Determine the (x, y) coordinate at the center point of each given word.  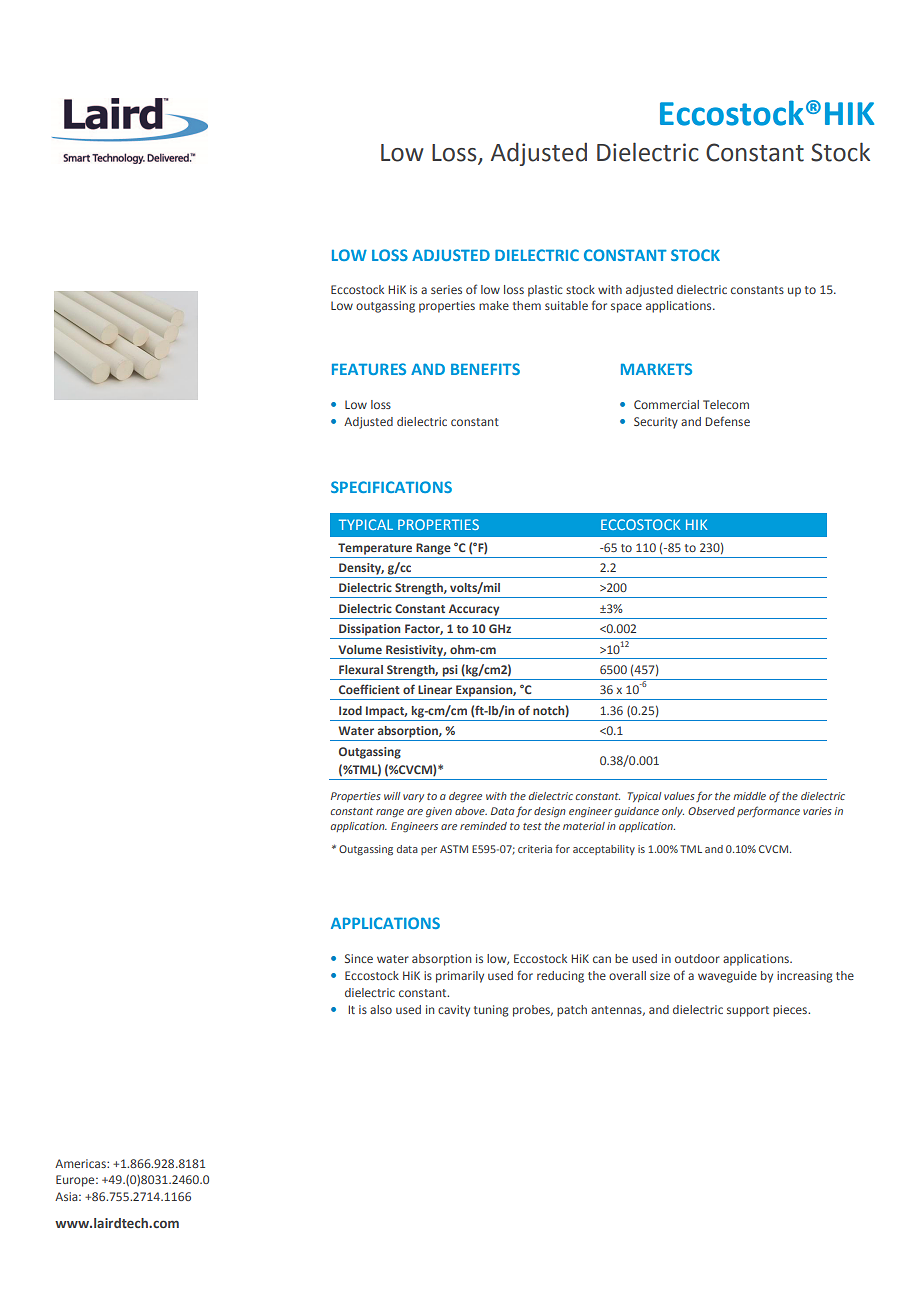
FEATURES (369, 369)
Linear (435, 689)
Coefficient (369, 689)
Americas (81, 1163)
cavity (454, 1011)
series (446, 289)
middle (749, 796)
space (626, 308)
